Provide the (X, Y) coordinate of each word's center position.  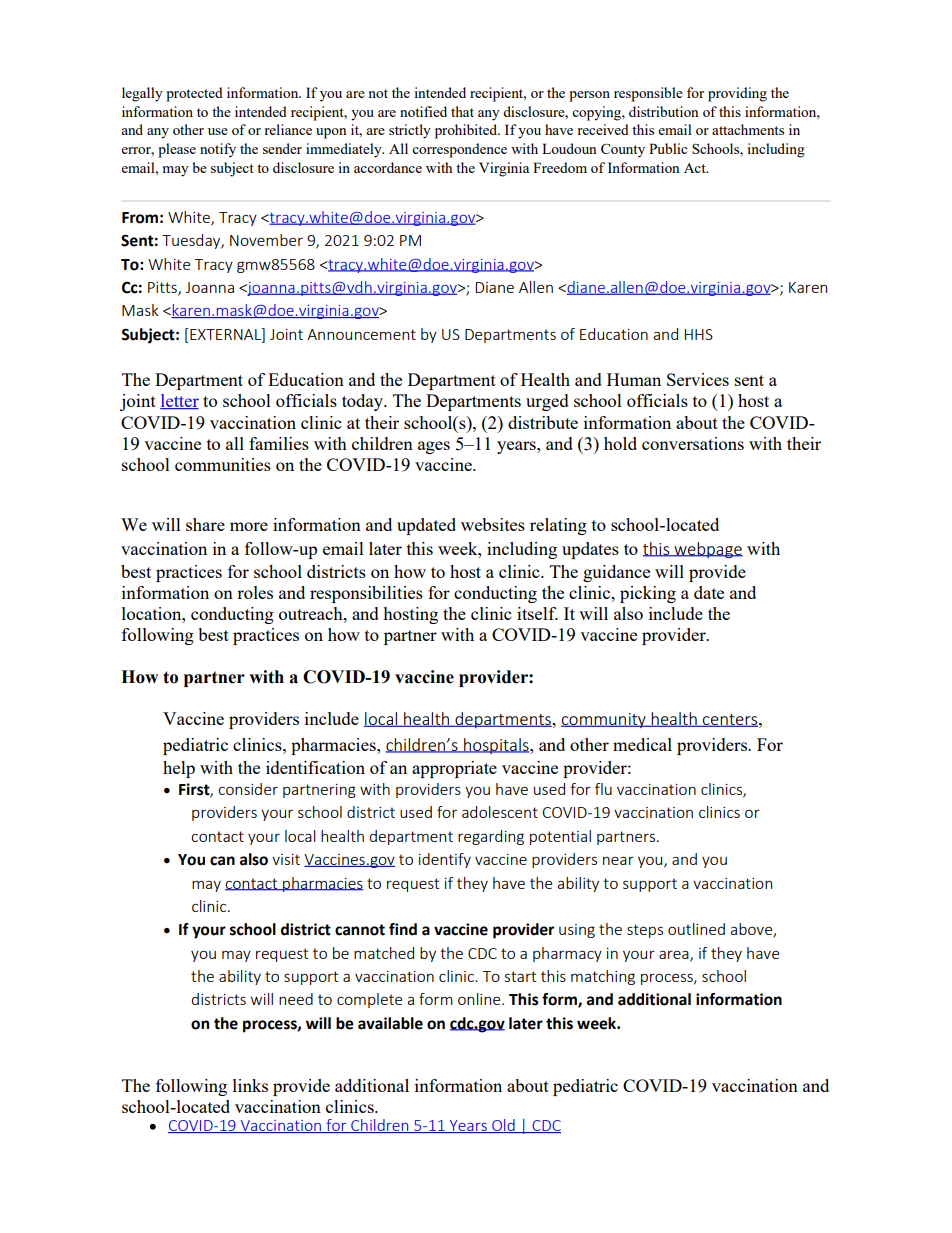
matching (603, 977)
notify (218, 150)
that (462, 111)
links (250, 1085)
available (390, 1023)
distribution (664, 111)
